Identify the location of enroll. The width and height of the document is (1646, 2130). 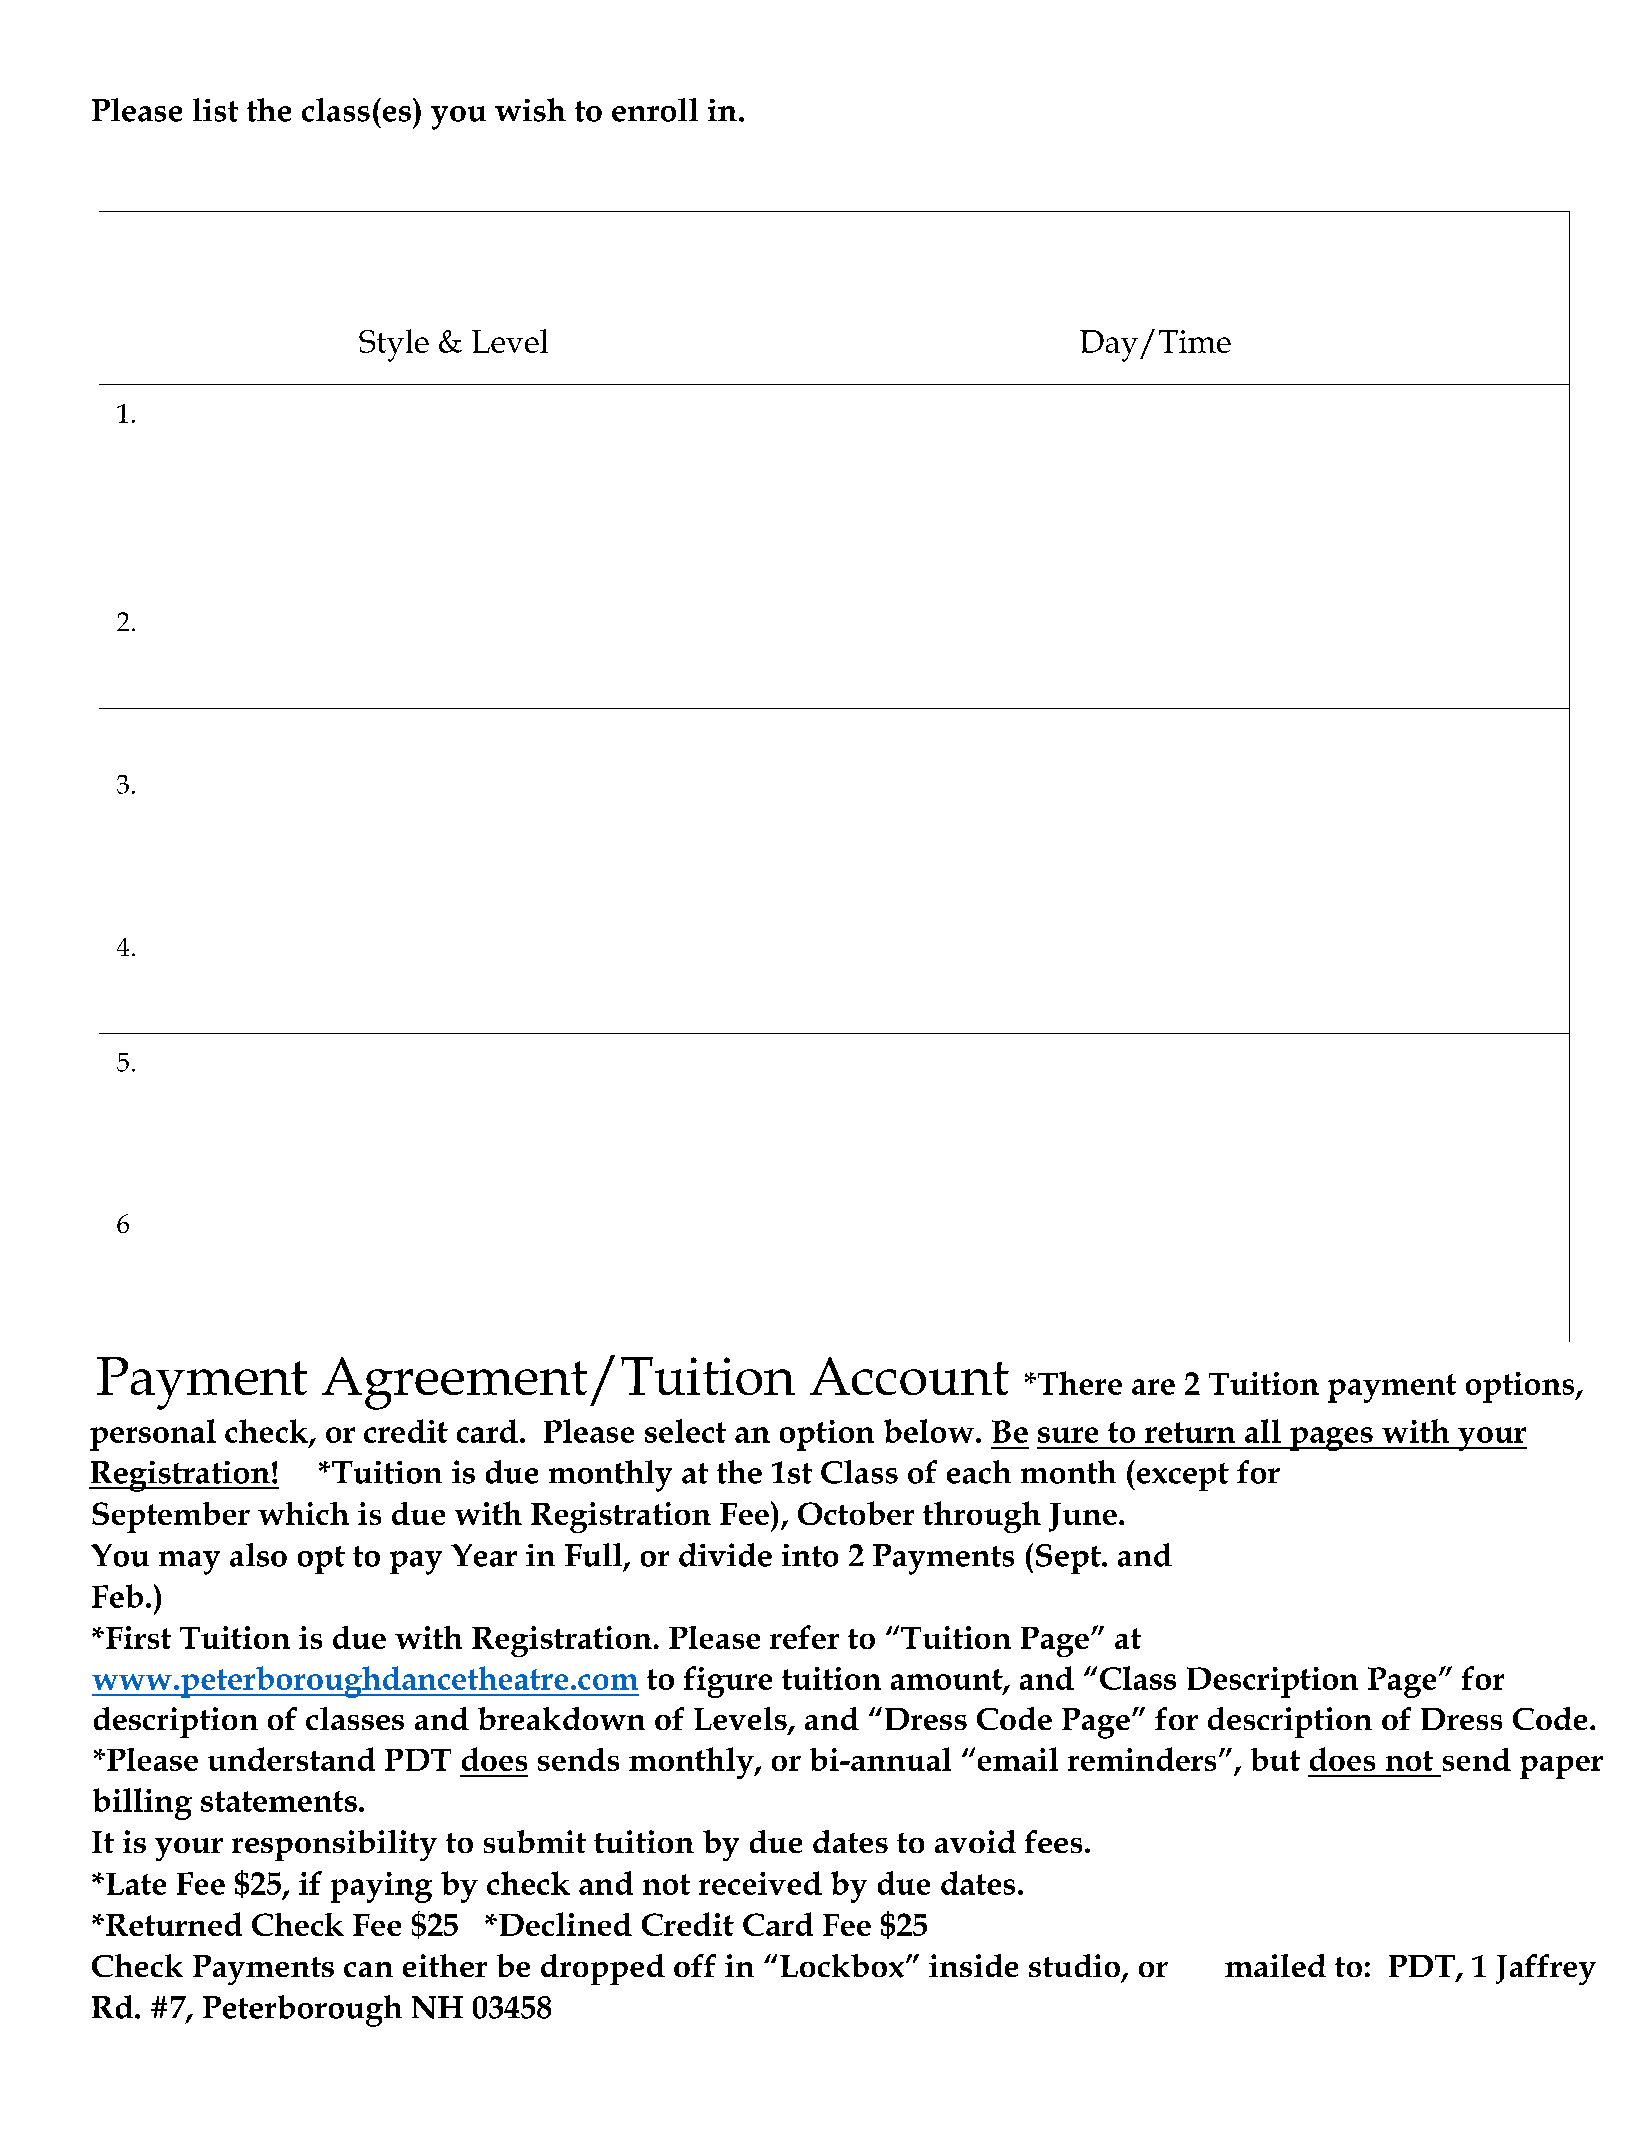
(655, 110).
